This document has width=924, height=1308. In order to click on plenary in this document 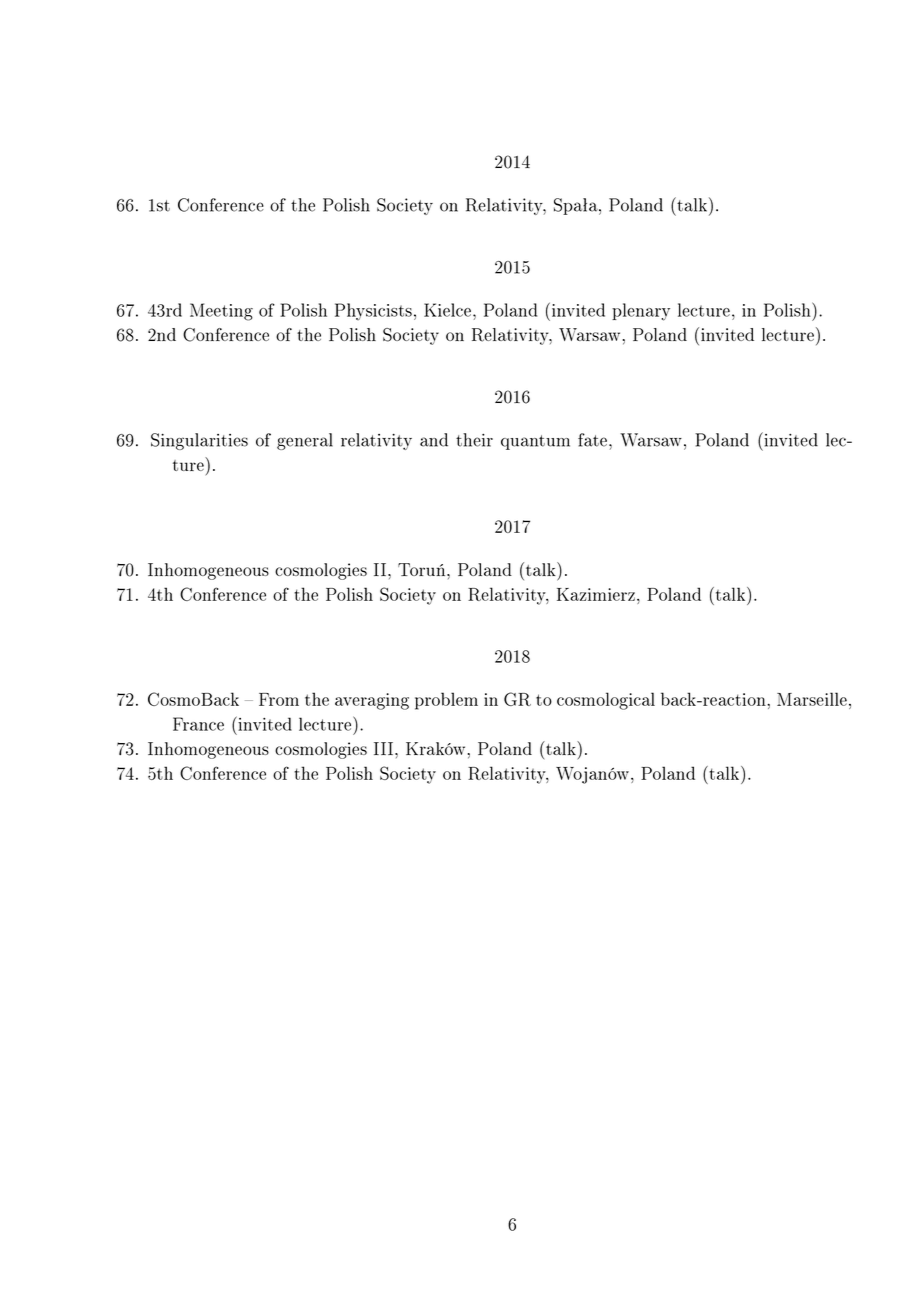, I will do `click(641, 312)`.
